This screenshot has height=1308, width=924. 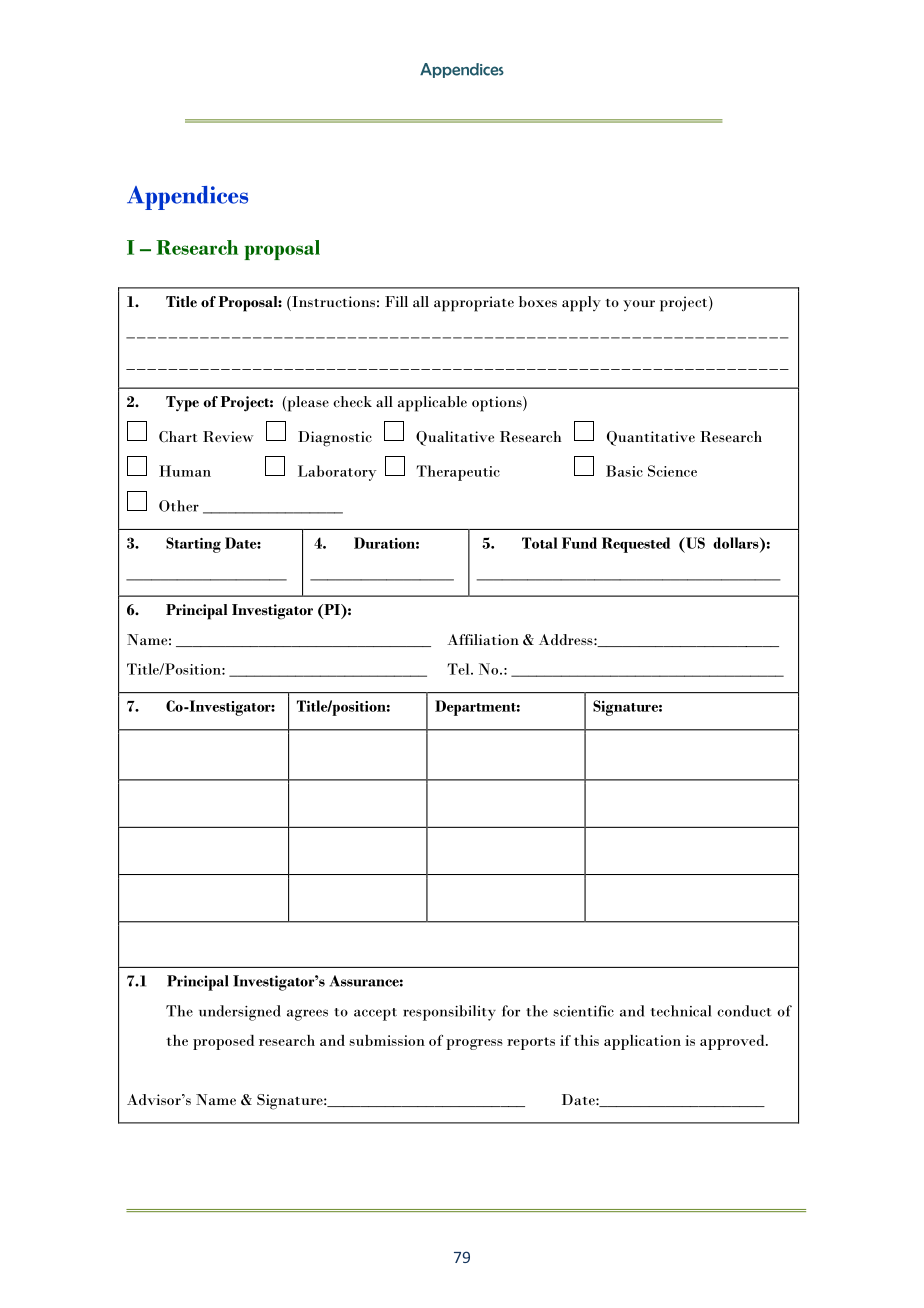 I want to click on apply, so click(x=581, y=304).
